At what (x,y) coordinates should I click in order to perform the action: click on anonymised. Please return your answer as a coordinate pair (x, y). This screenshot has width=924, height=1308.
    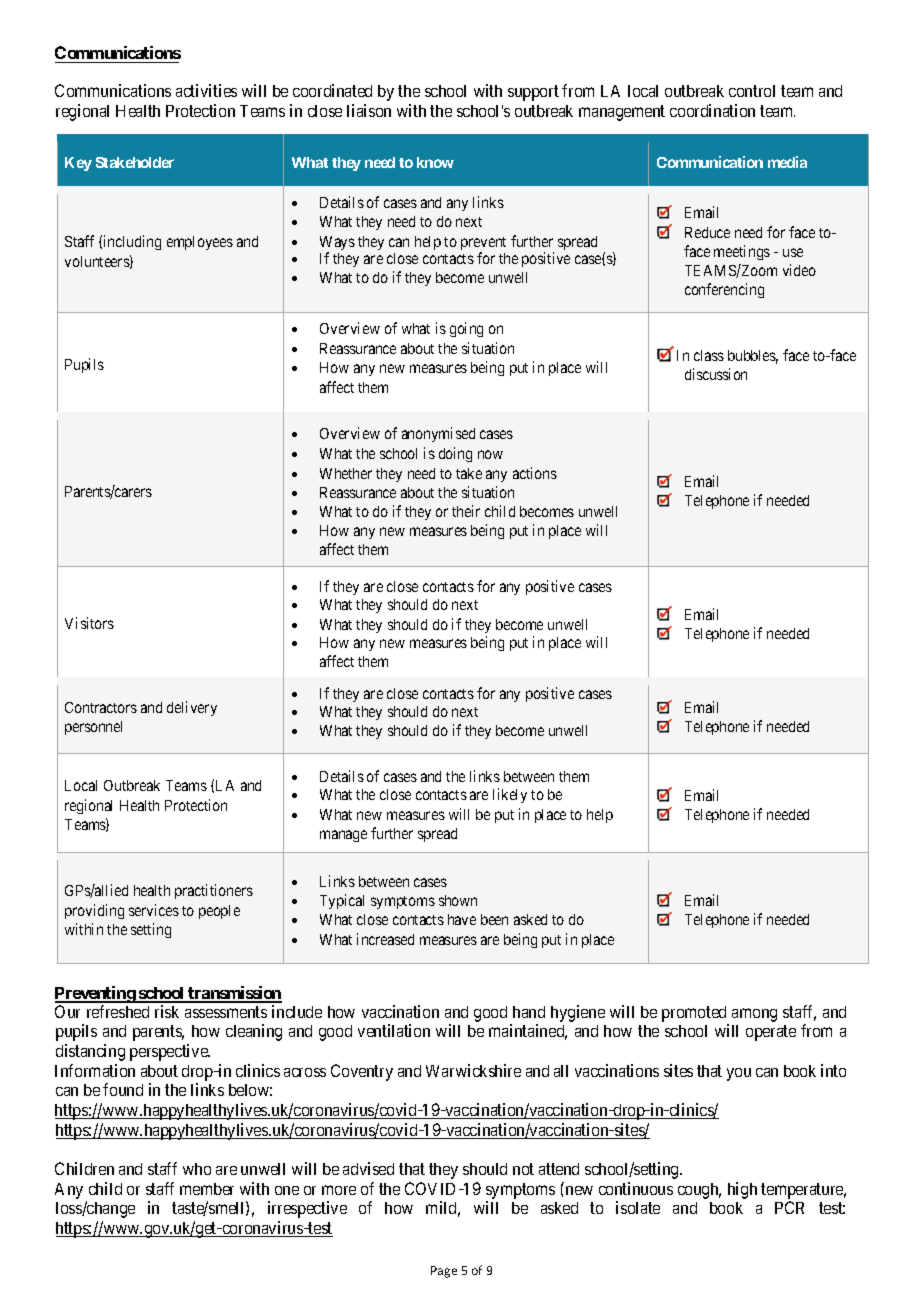
    Looking at the image, I should click on (438, 434).
